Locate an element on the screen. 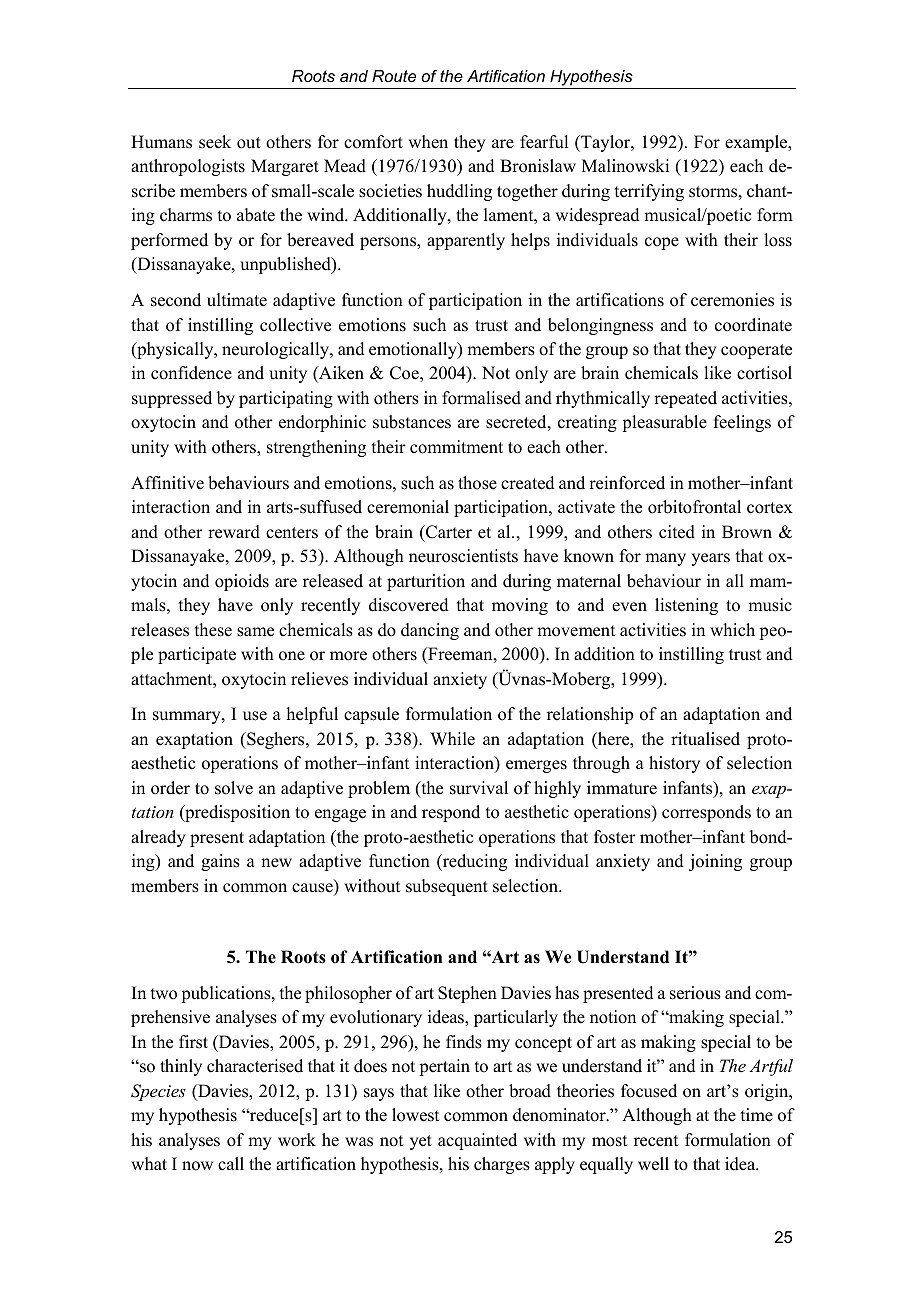 The height and width of the screenshot is (1314, 924). when is located at coordinates (428, 142).
